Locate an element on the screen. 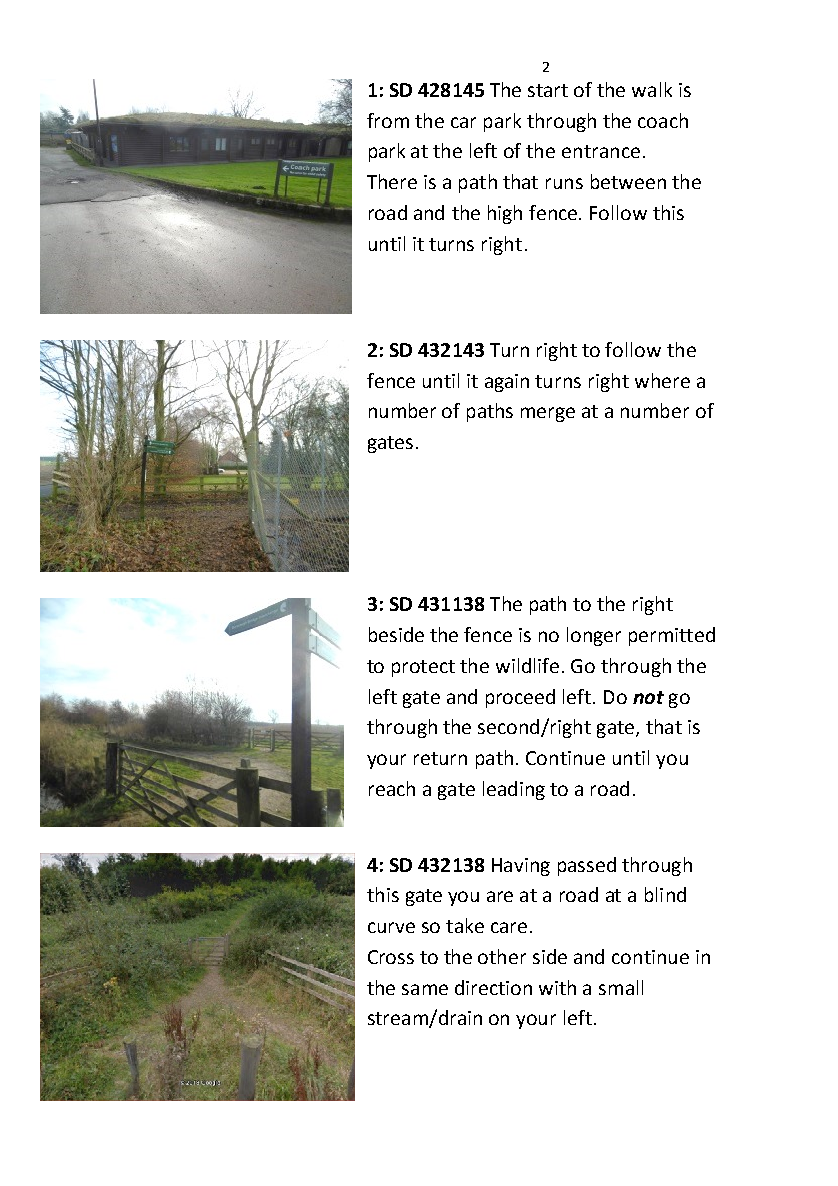 The image size is (838, 1186). merge is located at coordinates (548, 414).
